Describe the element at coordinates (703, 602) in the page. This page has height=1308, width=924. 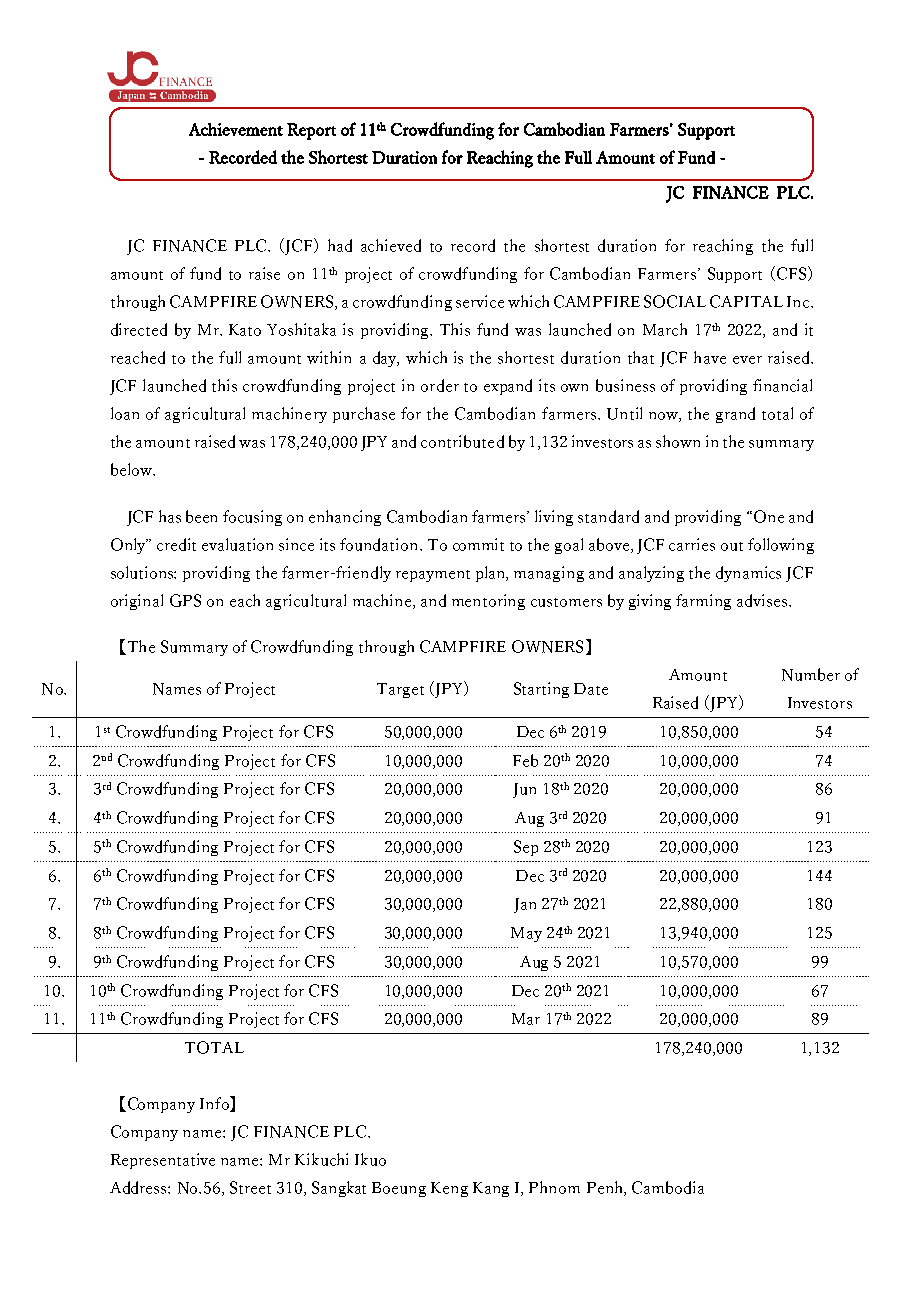
I see `farming` at that location.
